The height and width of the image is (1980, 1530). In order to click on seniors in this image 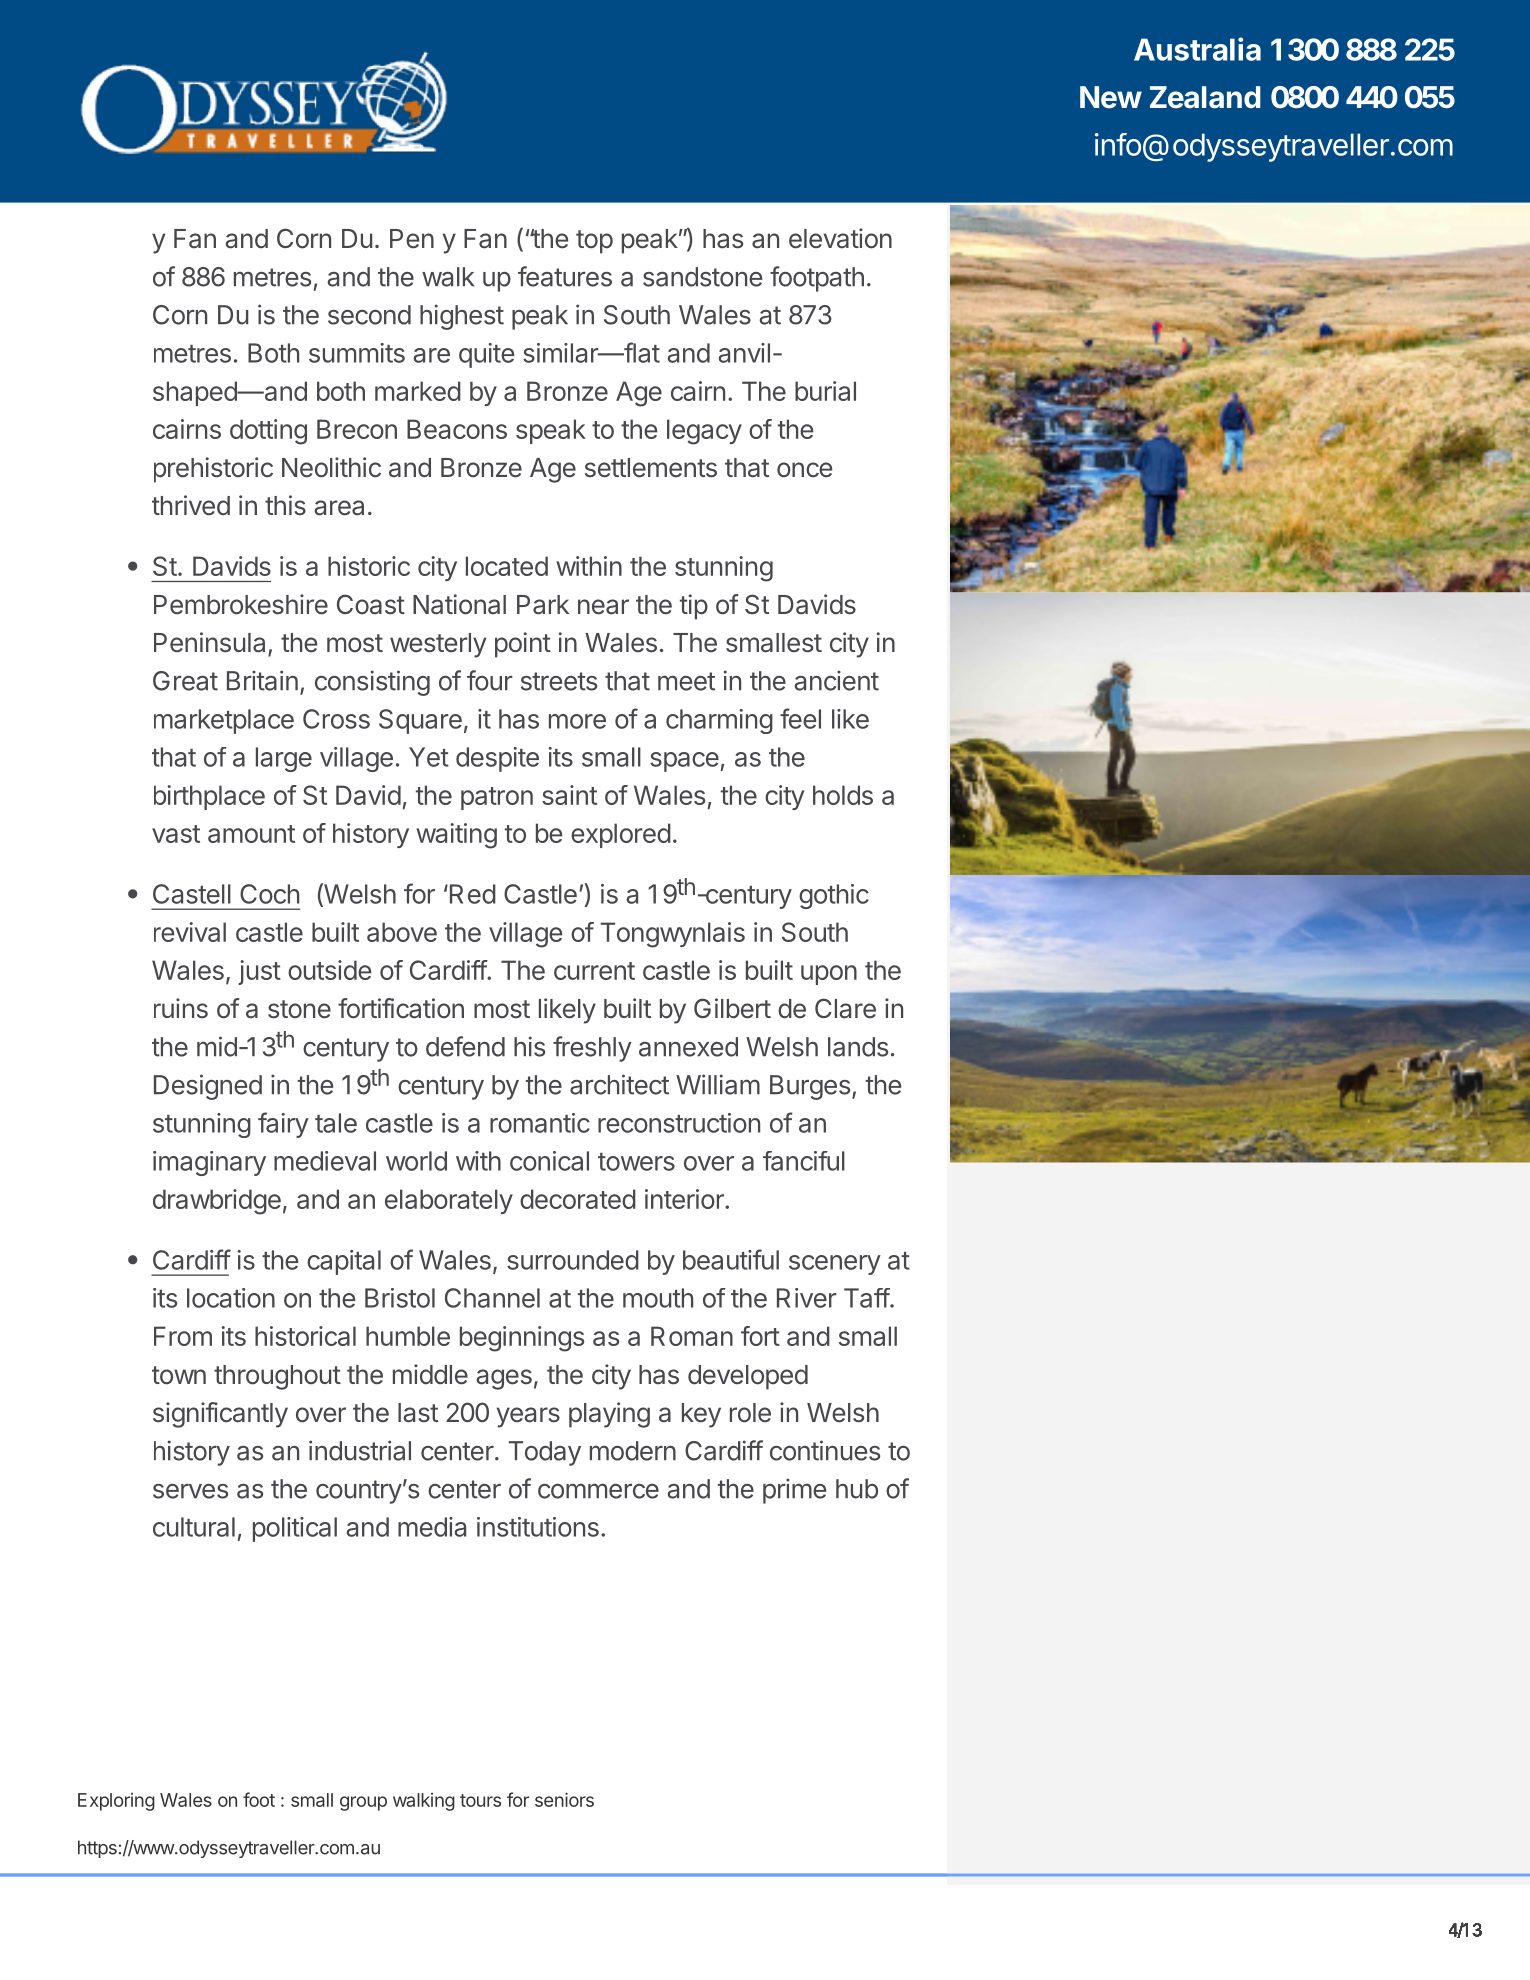, I will do `click(564, 1799)`.
